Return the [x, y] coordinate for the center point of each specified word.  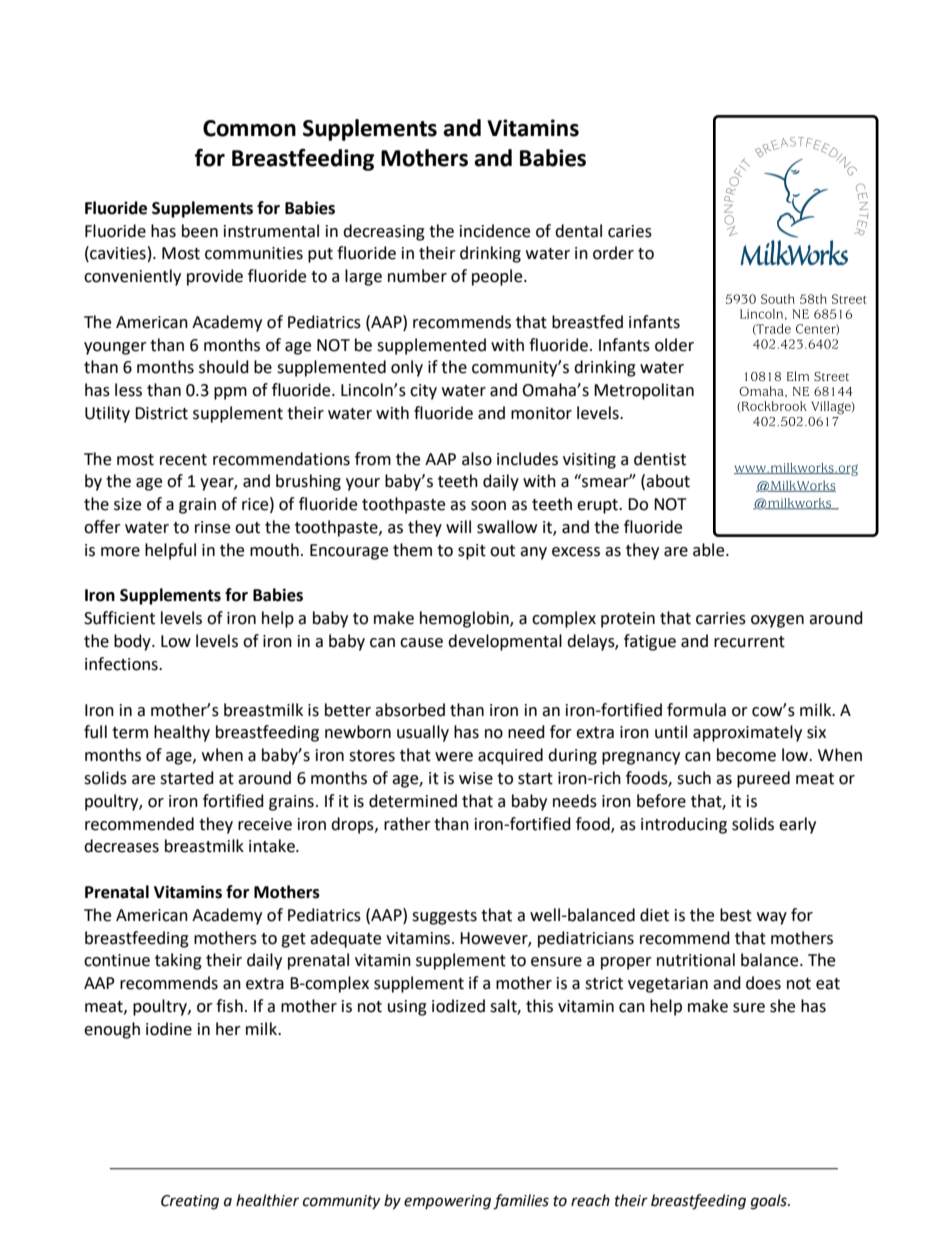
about [668, 481]
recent [183, 460]
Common [249, 128]
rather [407, 824]
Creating [190, 1202]
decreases [121, 846]
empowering [447, 1202]
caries [630, 231]
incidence [495, 231]
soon [488, 506]
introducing [684, 825]
